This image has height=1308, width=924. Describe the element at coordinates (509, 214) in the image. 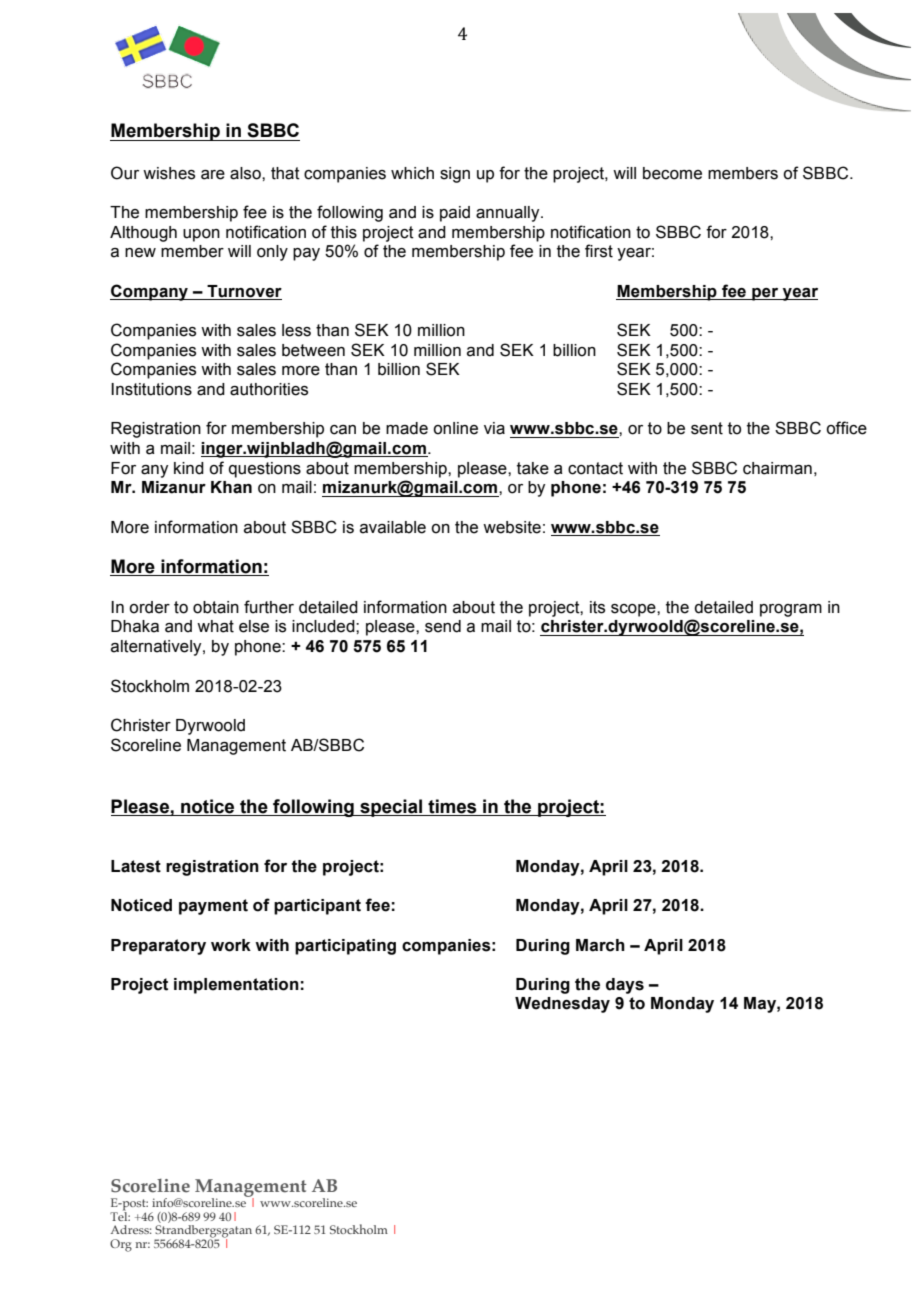

I see `annually` at that location.
